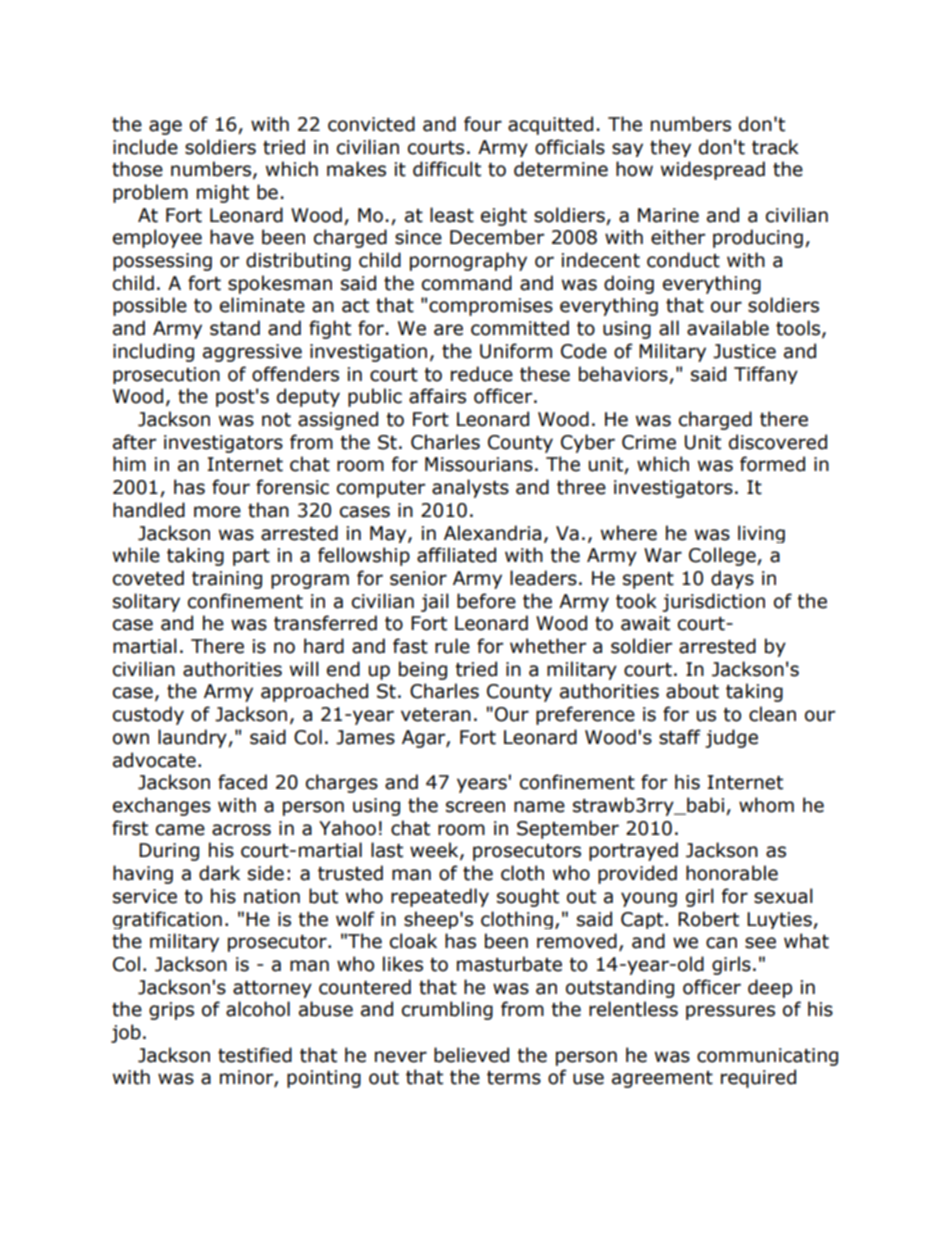 The height and width of the screenshot is (1233, 952). Describe the element at coordinates (165, 127) in the screenshot. I see `age` at that location.
